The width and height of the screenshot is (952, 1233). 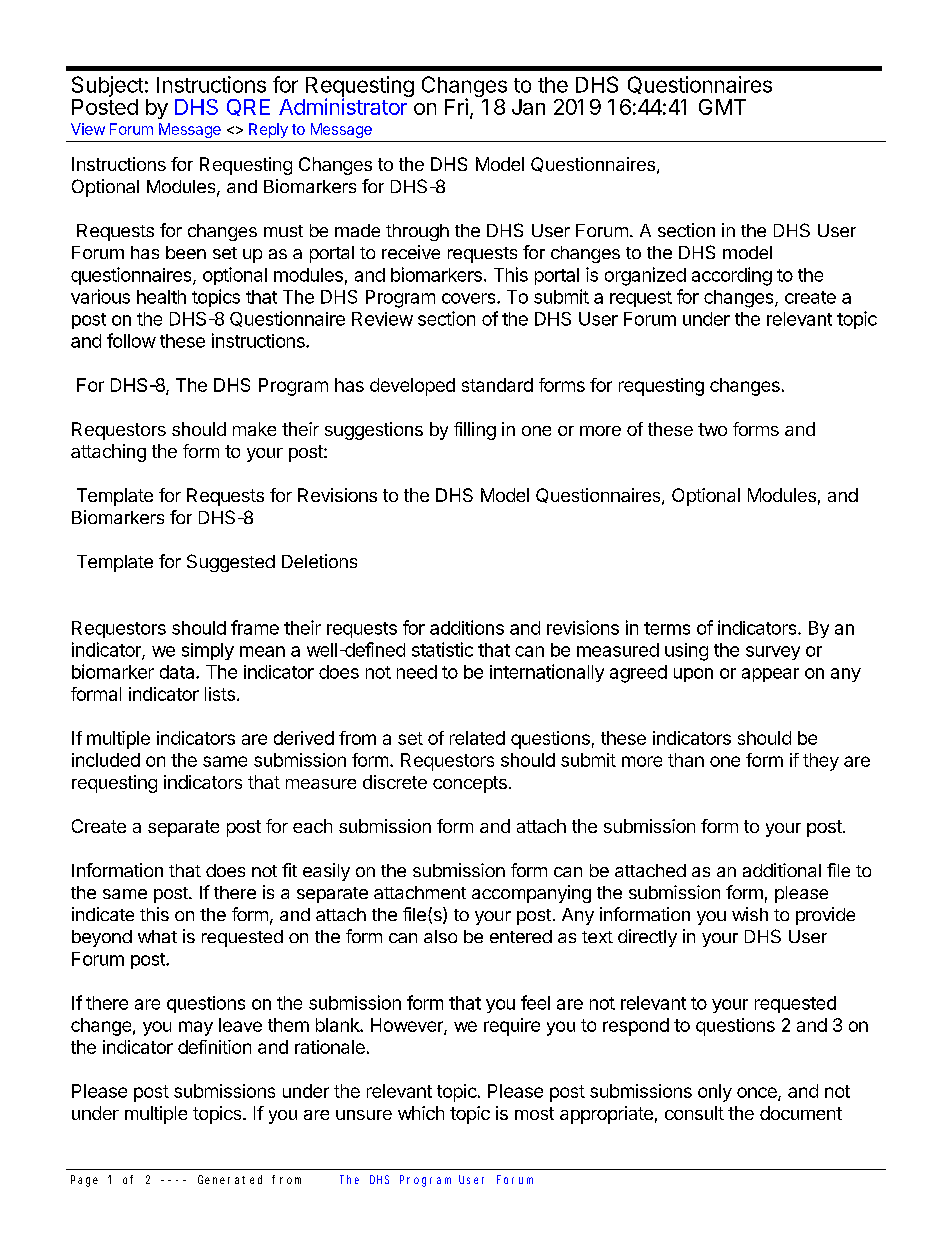 I want to click on which, so click(x=421, y=1113).
